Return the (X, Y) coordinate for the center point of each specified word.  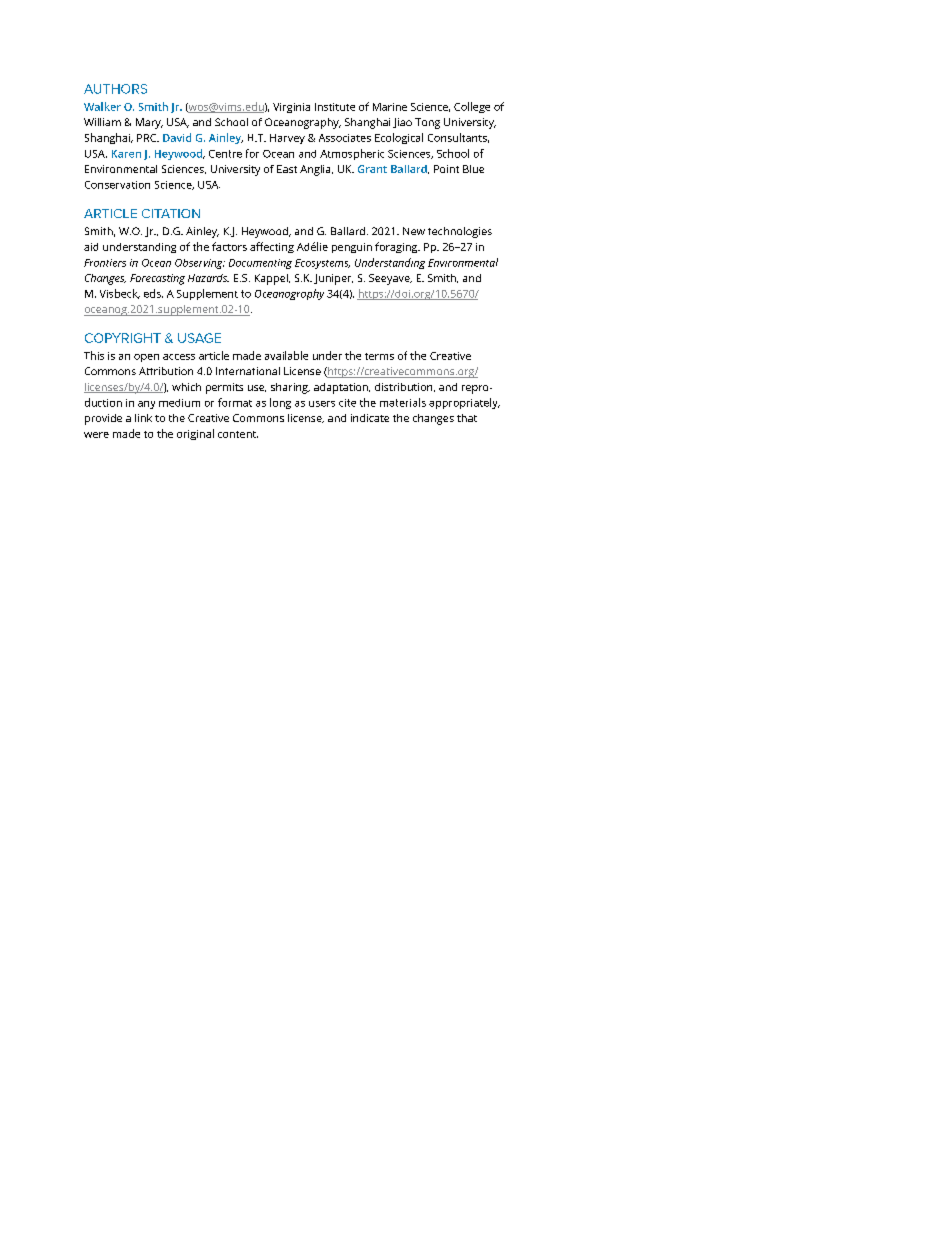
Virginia (291, 108)
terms (379, 356)
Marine (390, 107)
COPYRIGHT (123, 338)
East (287, 169)
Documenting (260, 264)
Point (446, 169)
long (280, 403)
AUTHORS (115, 89)
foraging (397, 247)
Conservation (117, 185)
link (143, 418)
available (286, 355)
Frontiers (105, 263)
